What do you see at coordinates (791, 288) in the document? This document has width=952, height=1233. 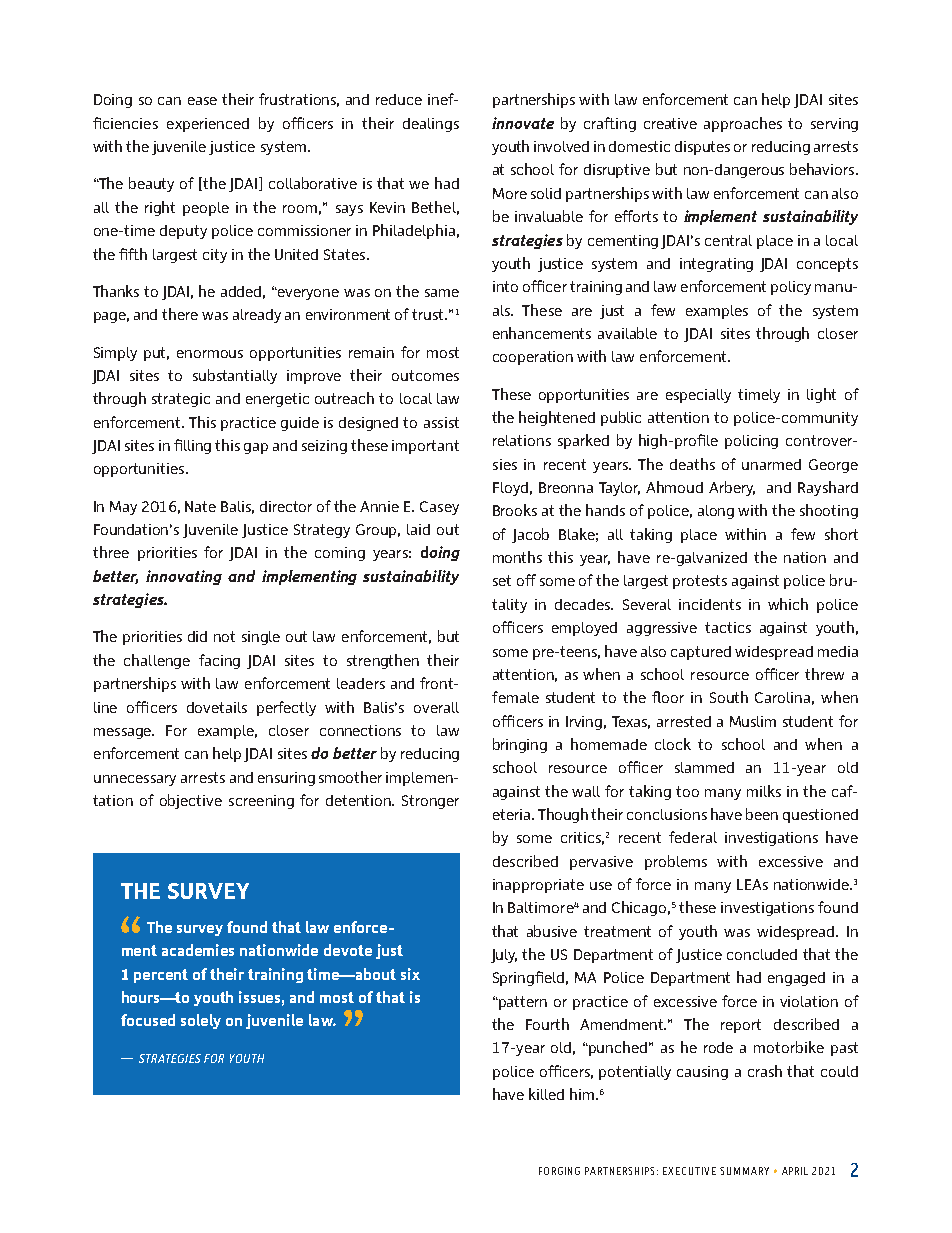 I see `policy` at bounding box center [791, 288].
